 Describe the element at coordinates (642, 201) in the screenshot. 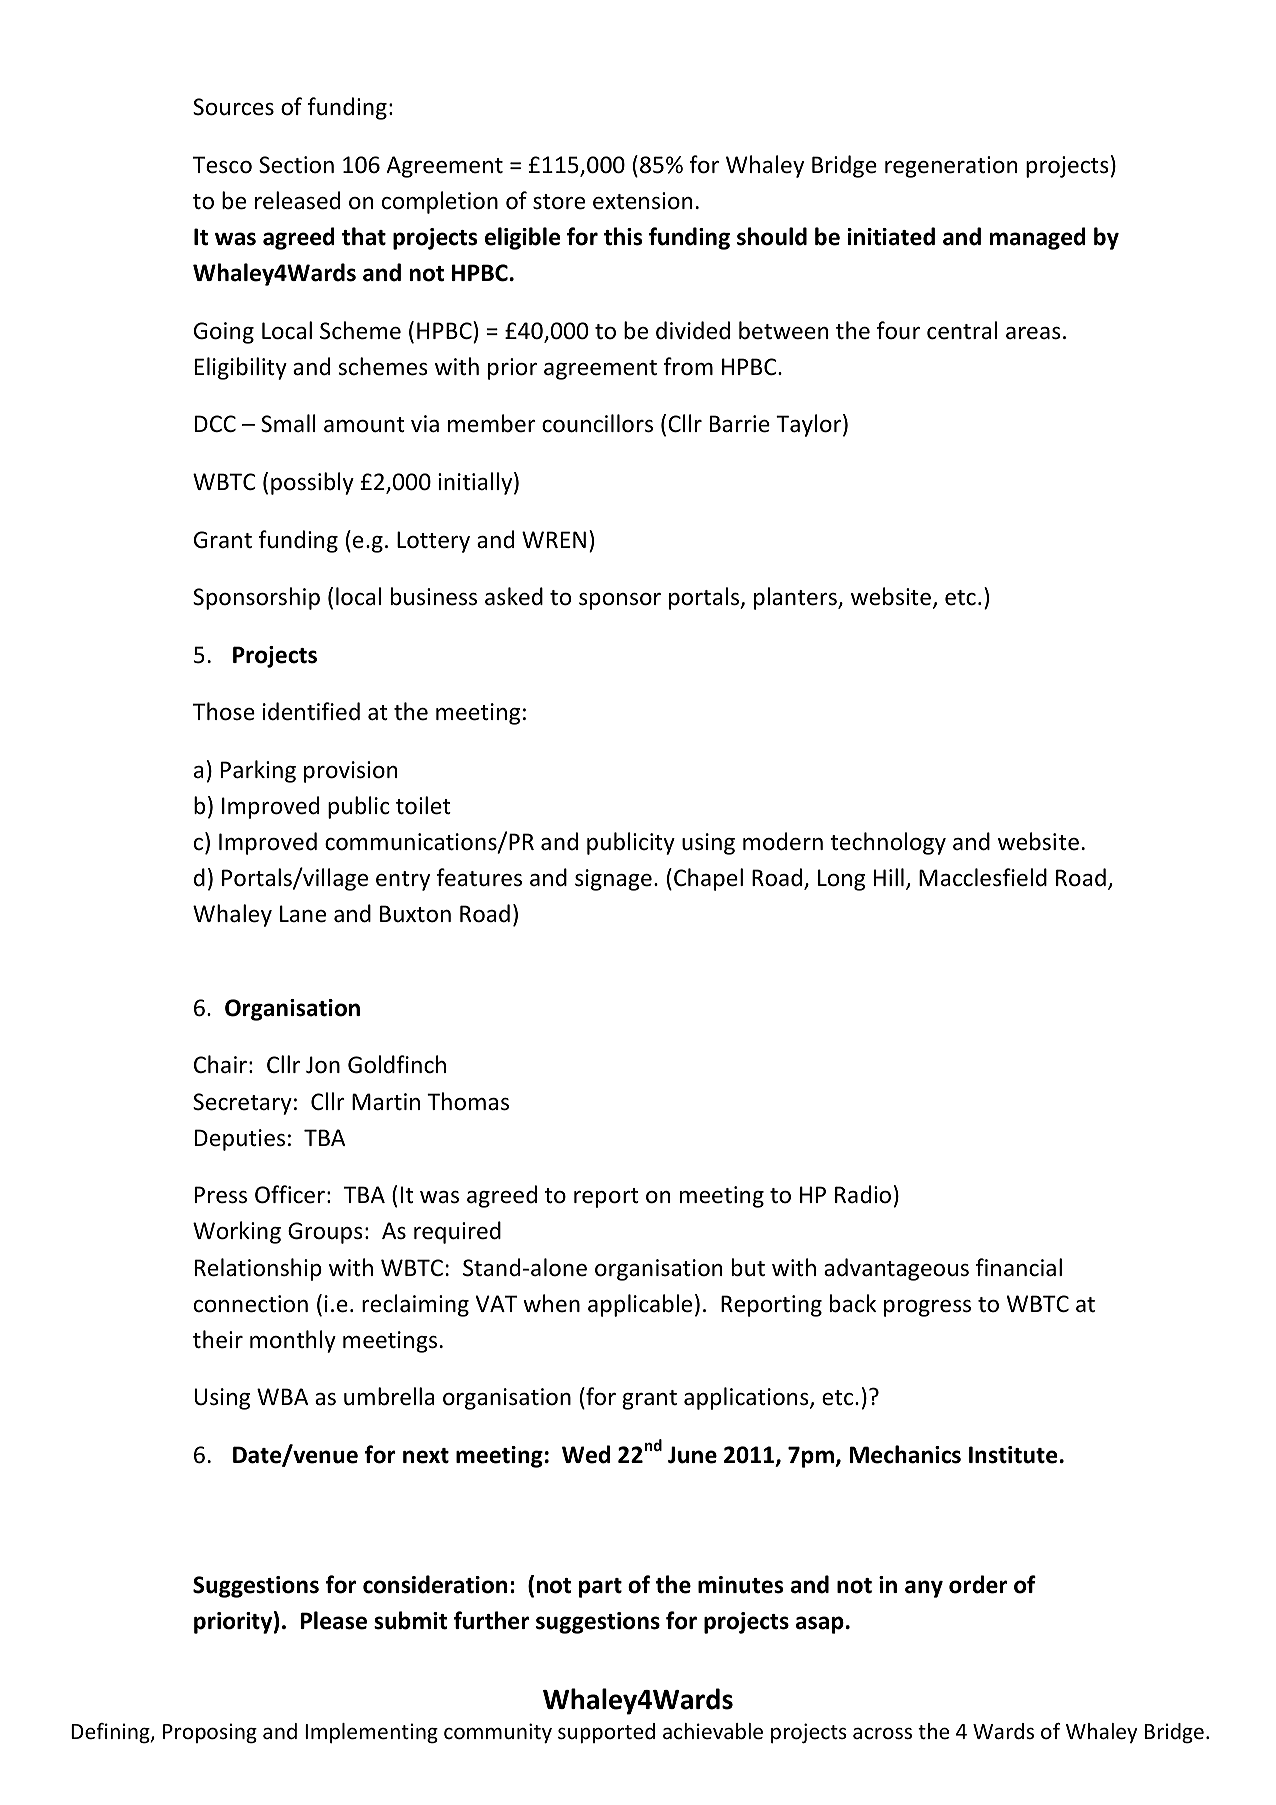

I see `extension` at that location.
